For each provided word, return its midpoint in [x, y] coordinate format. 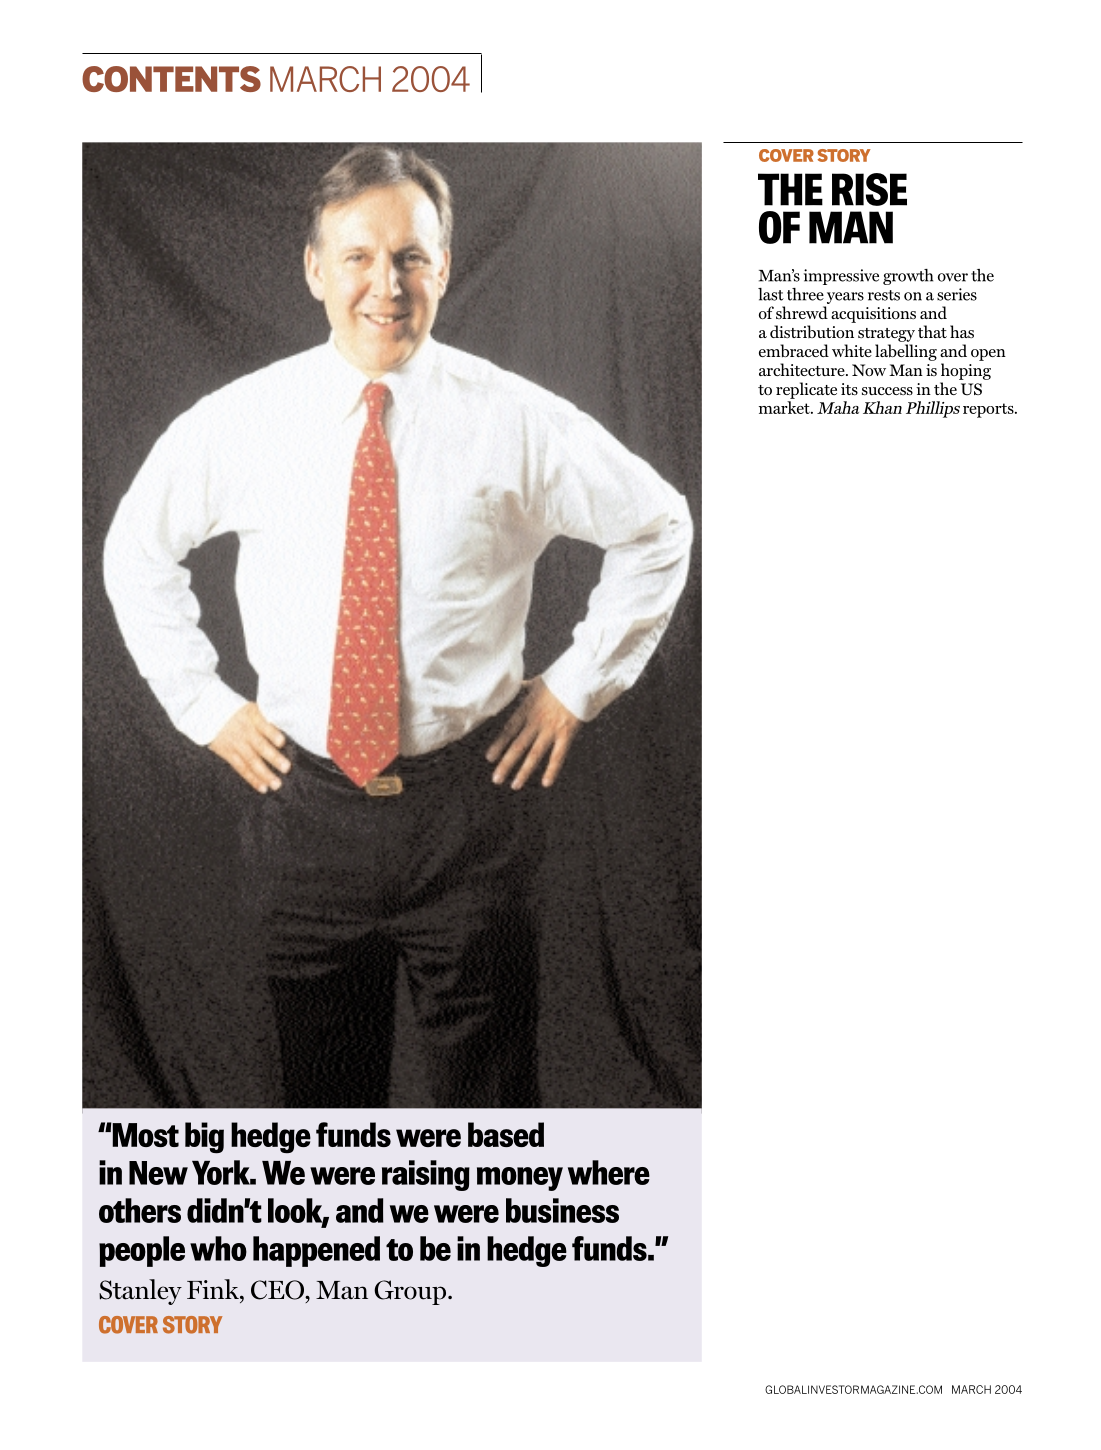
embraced [794, 350]
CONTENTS [171, 79]
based [506, 1134]
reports [989, 410]
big [204, 1138]
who [218, 1248]
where [609, 1172]
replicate [806, 390]
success [887, 391]
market [785, 407]
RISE [869, 189]
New [158, 1173]
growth [908, 277]
